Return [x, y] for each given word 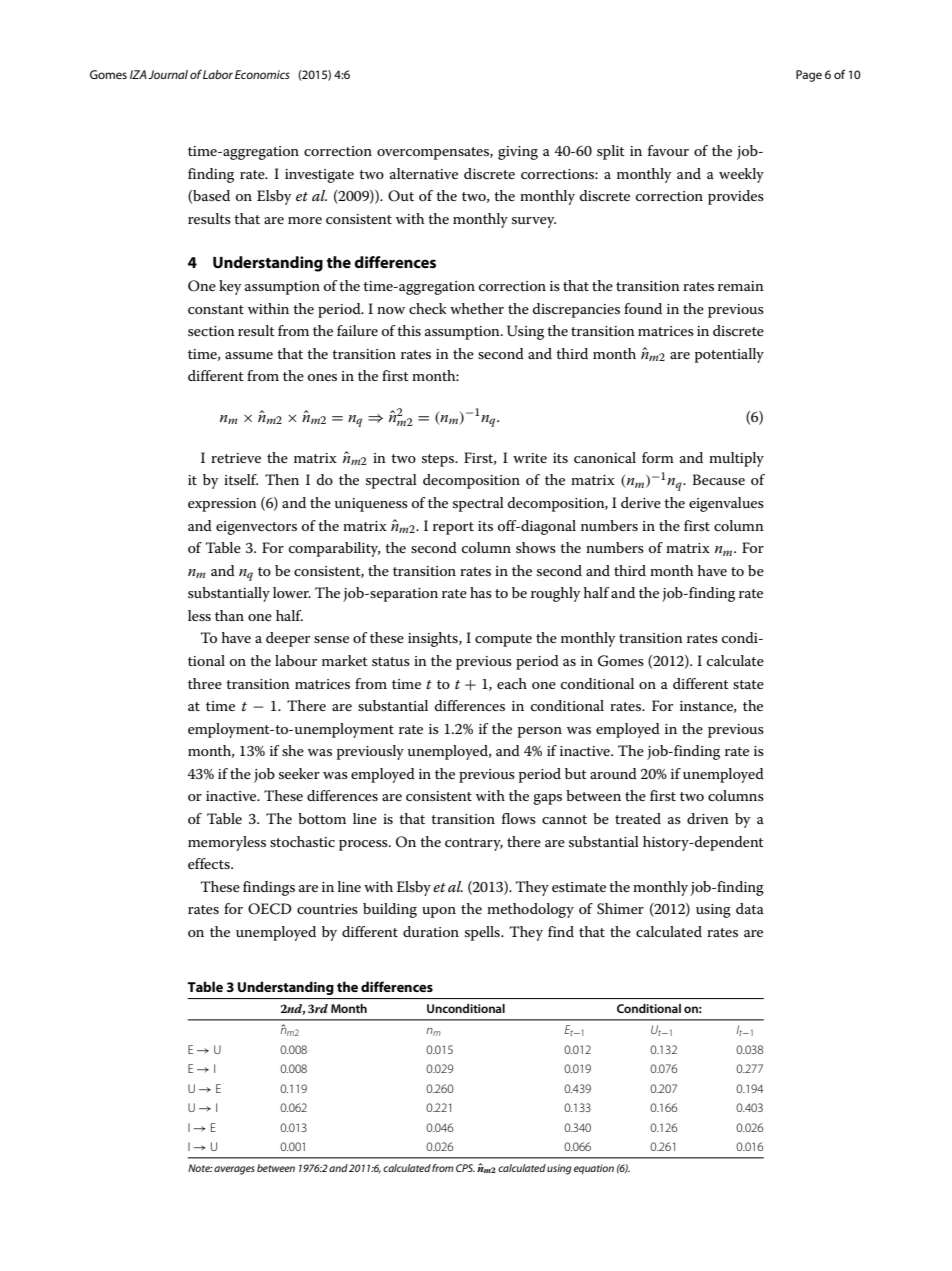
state [748, 684]
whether [477, 308]
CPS [465, 1168]
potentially [729, 355]
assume [249, 355]
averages [234, 1170]
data [750, 908]
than [229, 615]
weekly [741, 175]
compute [503, 640]
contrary [474, 844]
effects [210, 863]
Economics [262, 74]
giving [518, 153]
